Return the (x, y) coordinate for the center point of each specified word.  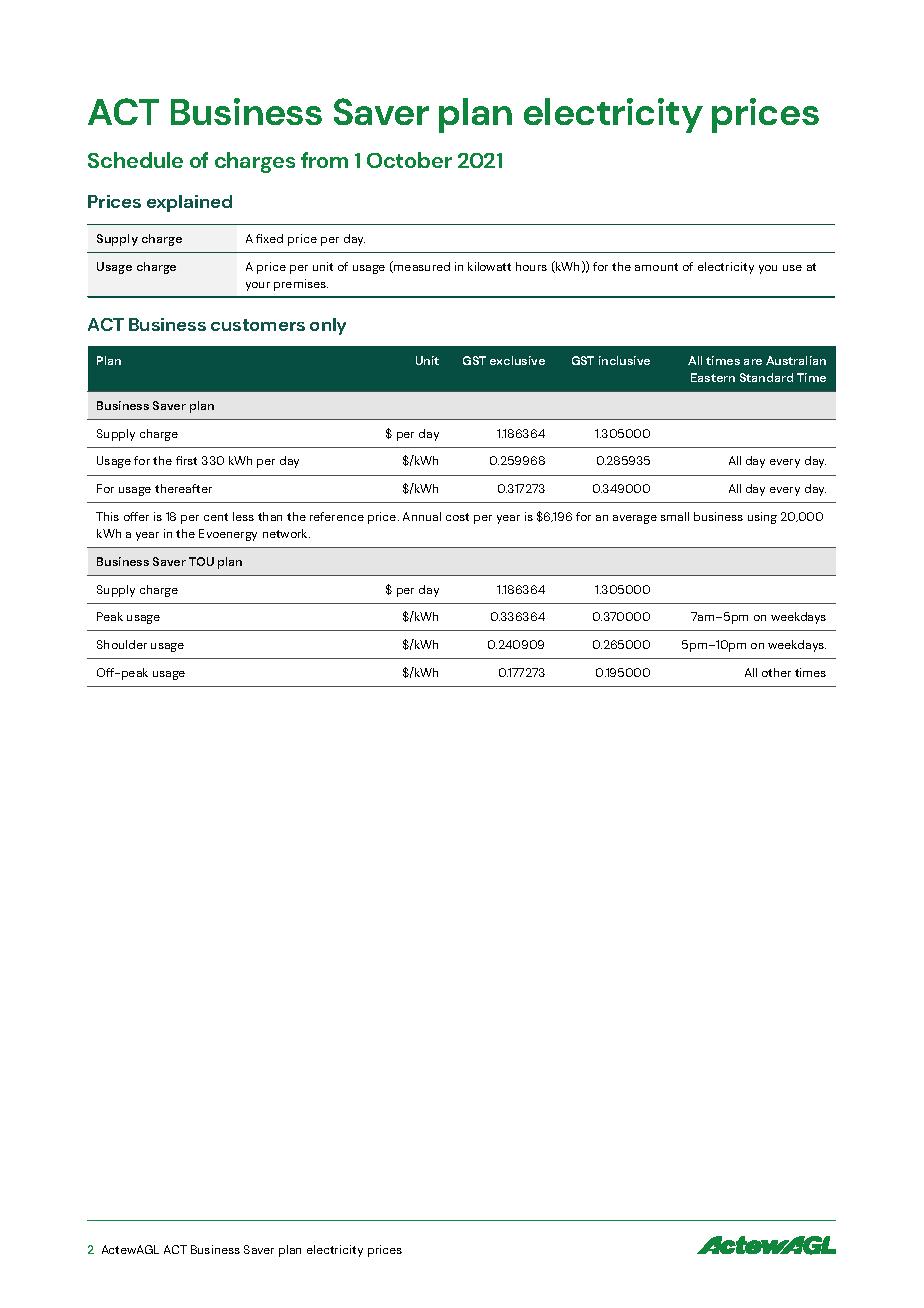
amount (656, 267)
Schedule (135, 160)
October (409, 160)
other (776, 672)
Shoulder (122, 644)
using (762, 518)
